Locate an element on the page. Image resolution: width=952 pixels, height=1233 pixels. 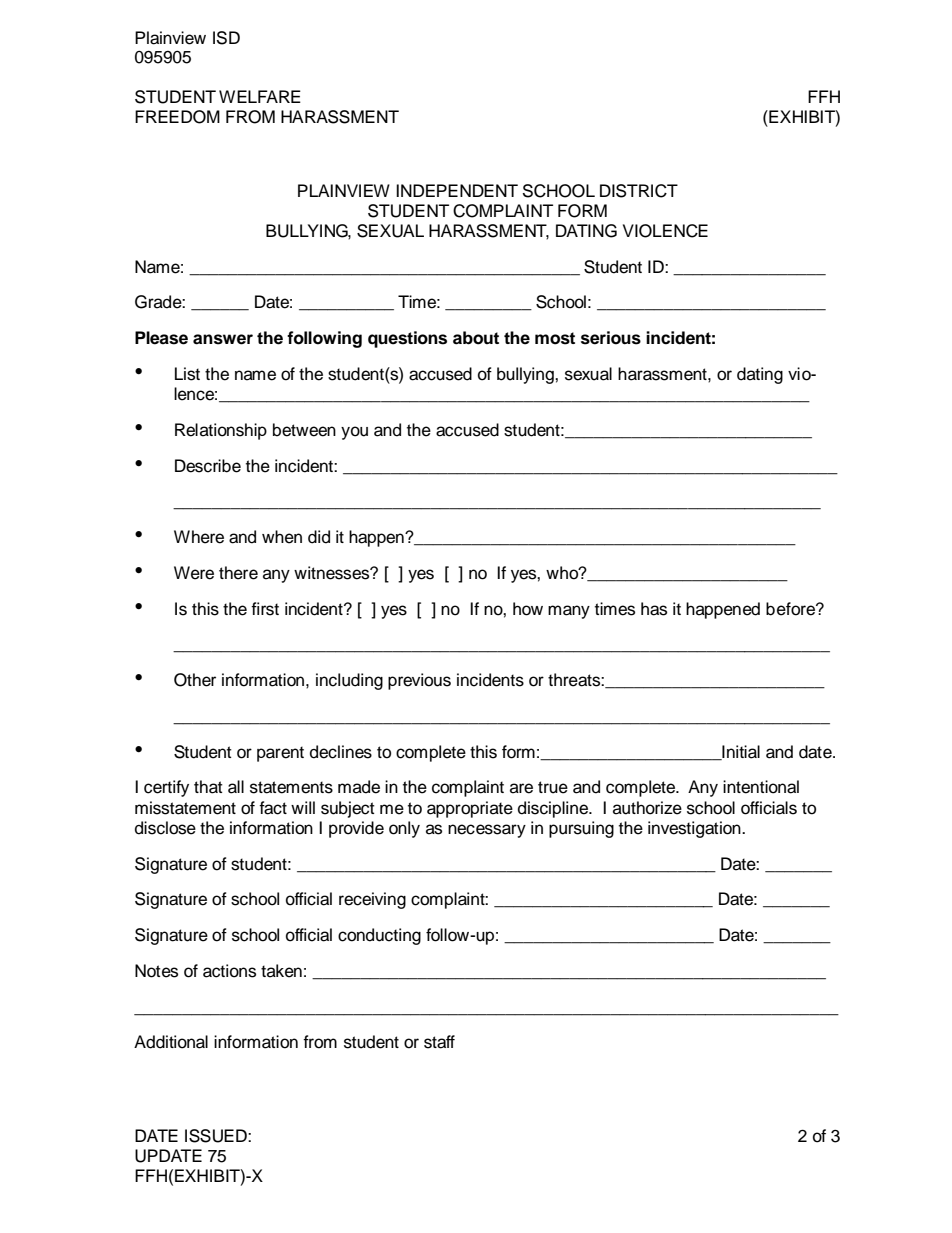
INDEPENDENT is located at coordinates (457, 190).
